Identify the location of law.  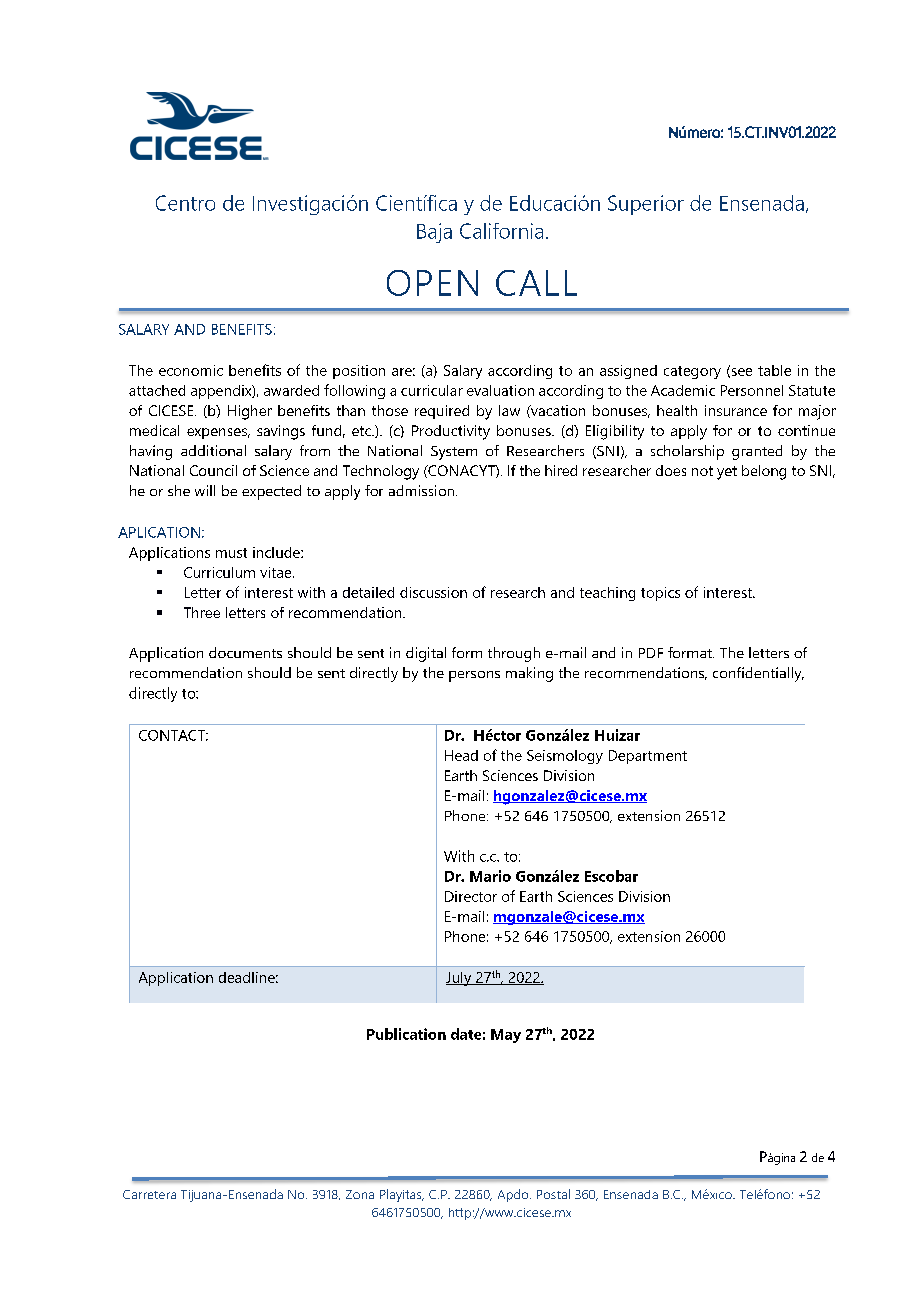
(509, 410).
